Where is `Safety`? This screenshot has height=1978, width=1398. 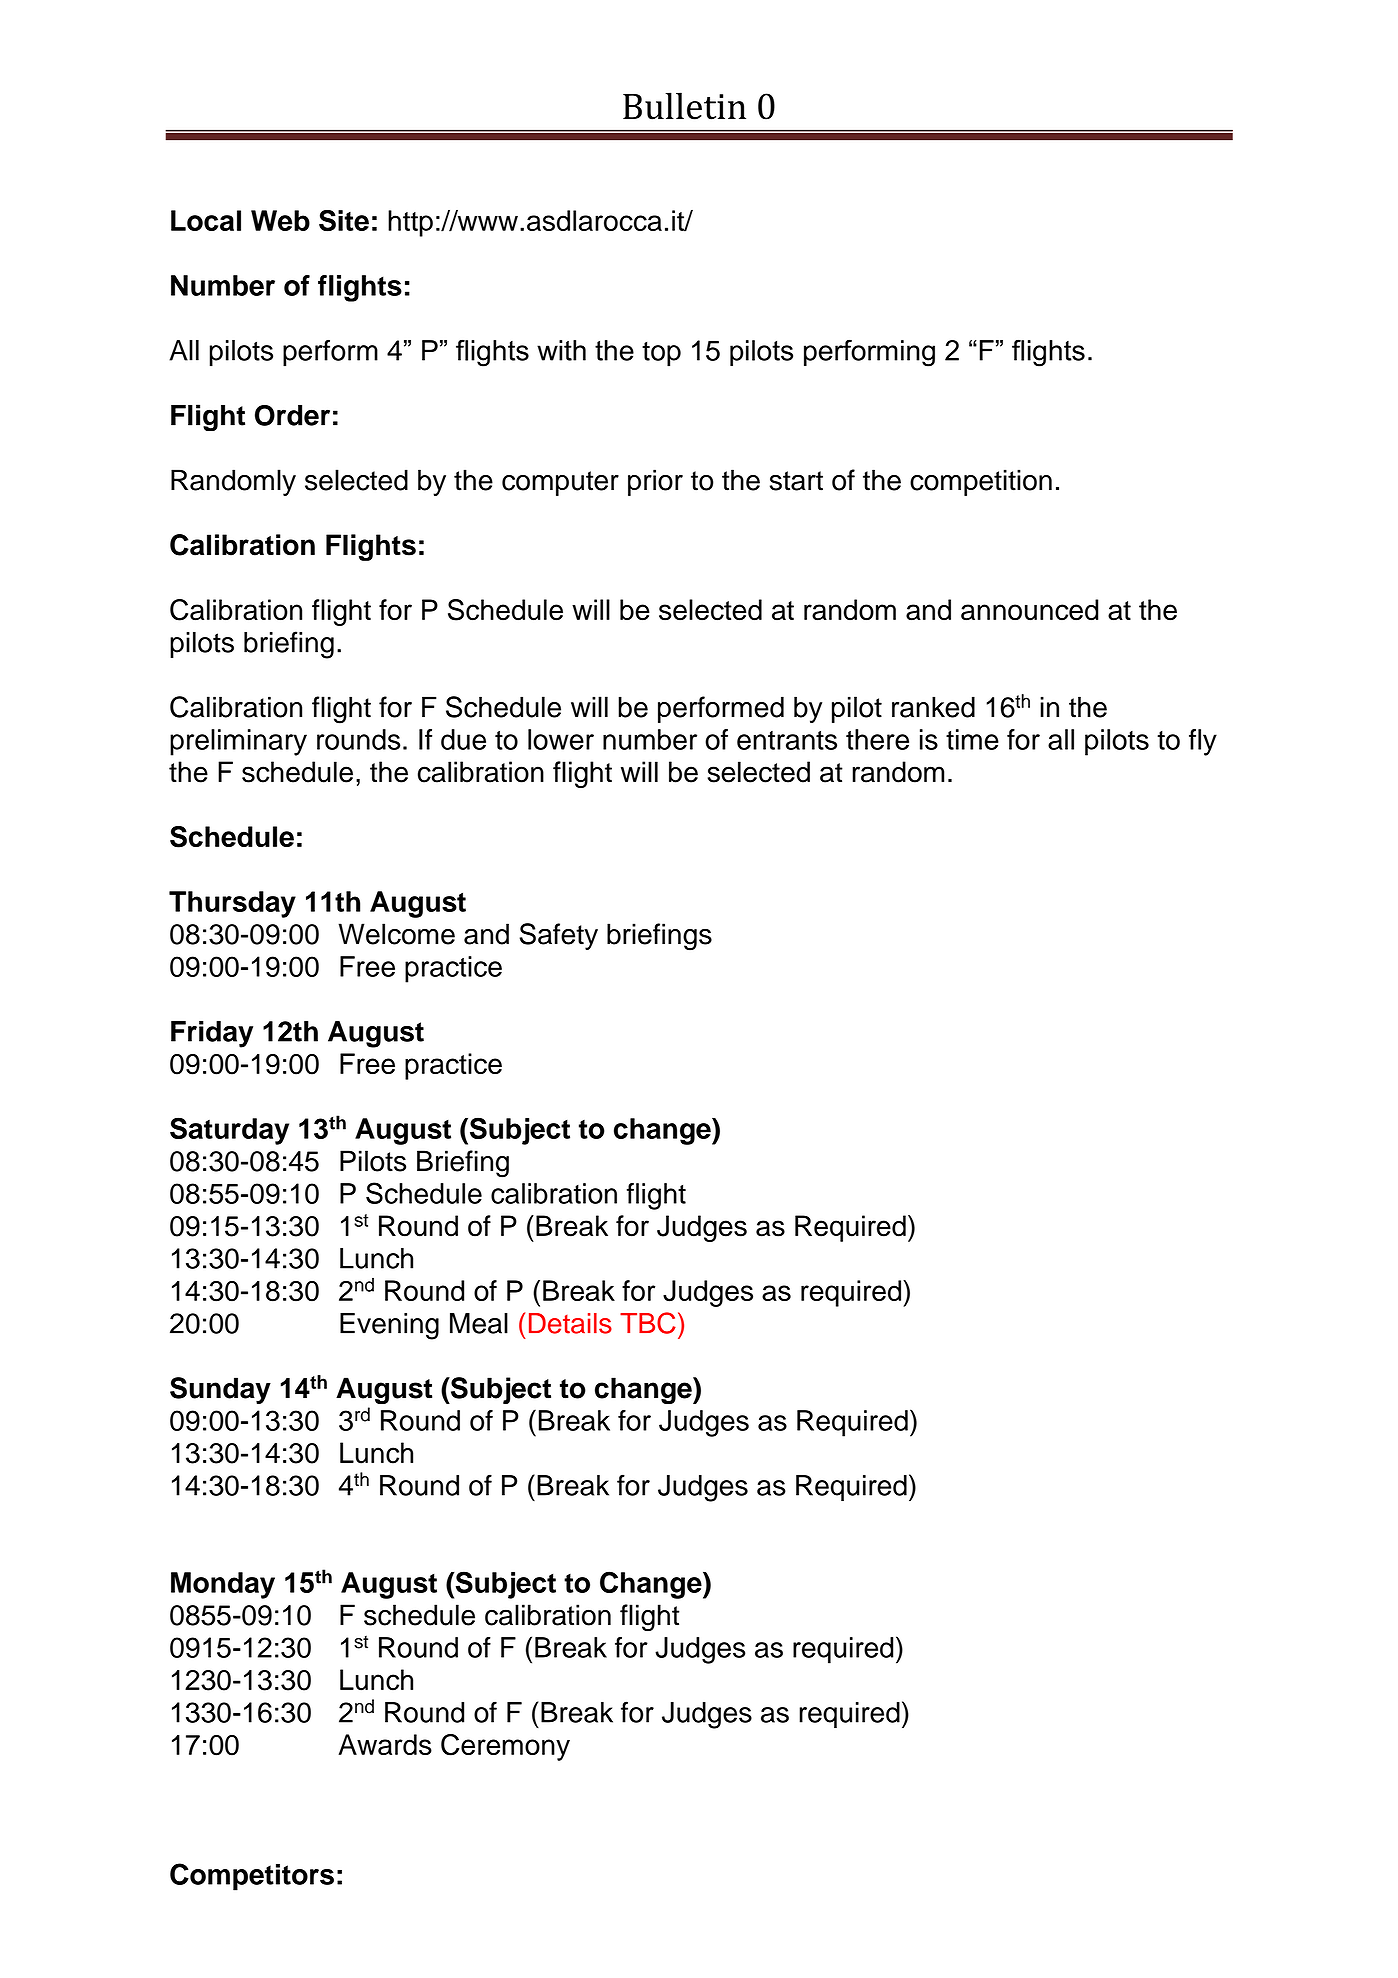
Safety is located at coordinates (558, 936).
